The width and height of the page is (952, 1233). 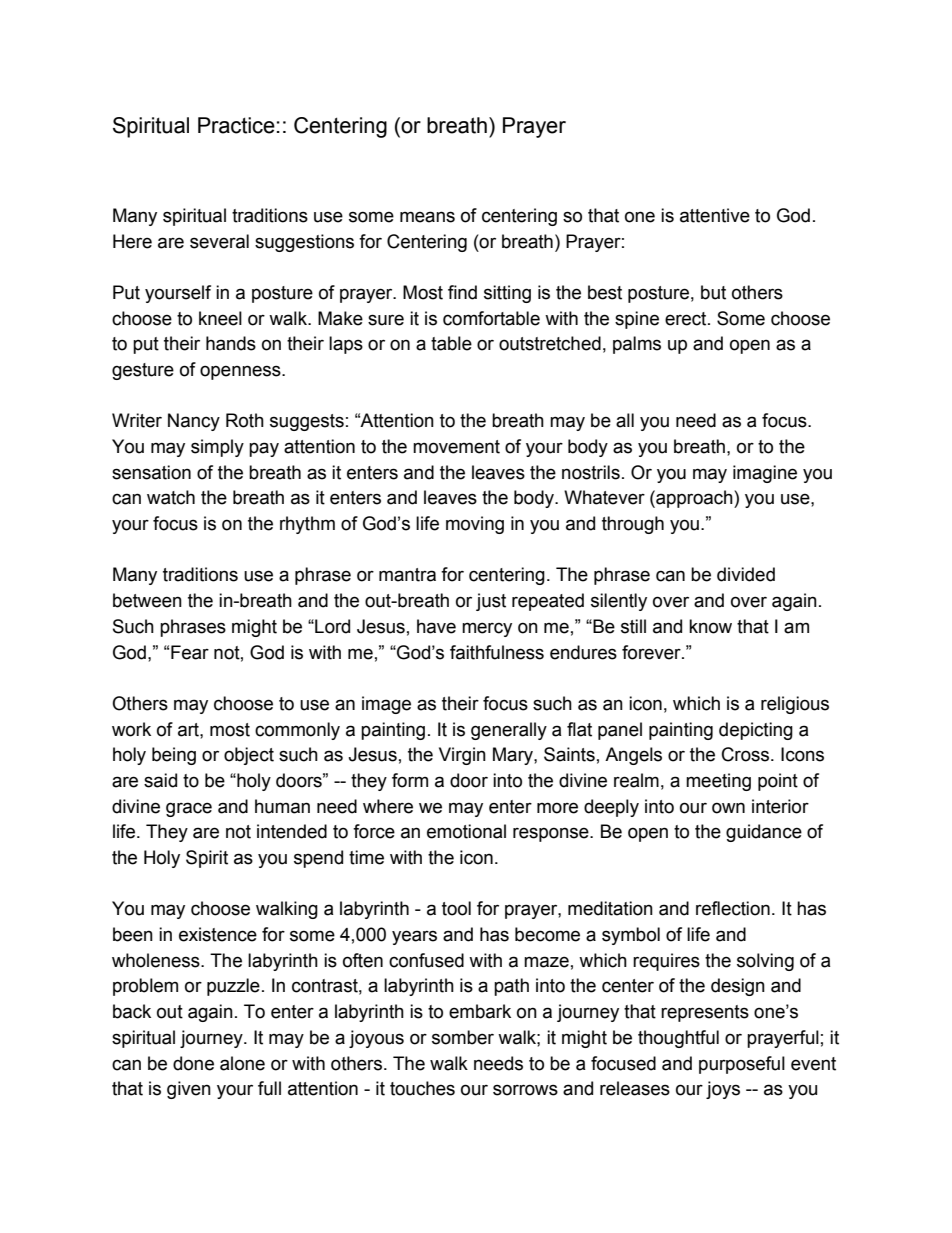 I want to click on means, so click(x=427, y=217).
